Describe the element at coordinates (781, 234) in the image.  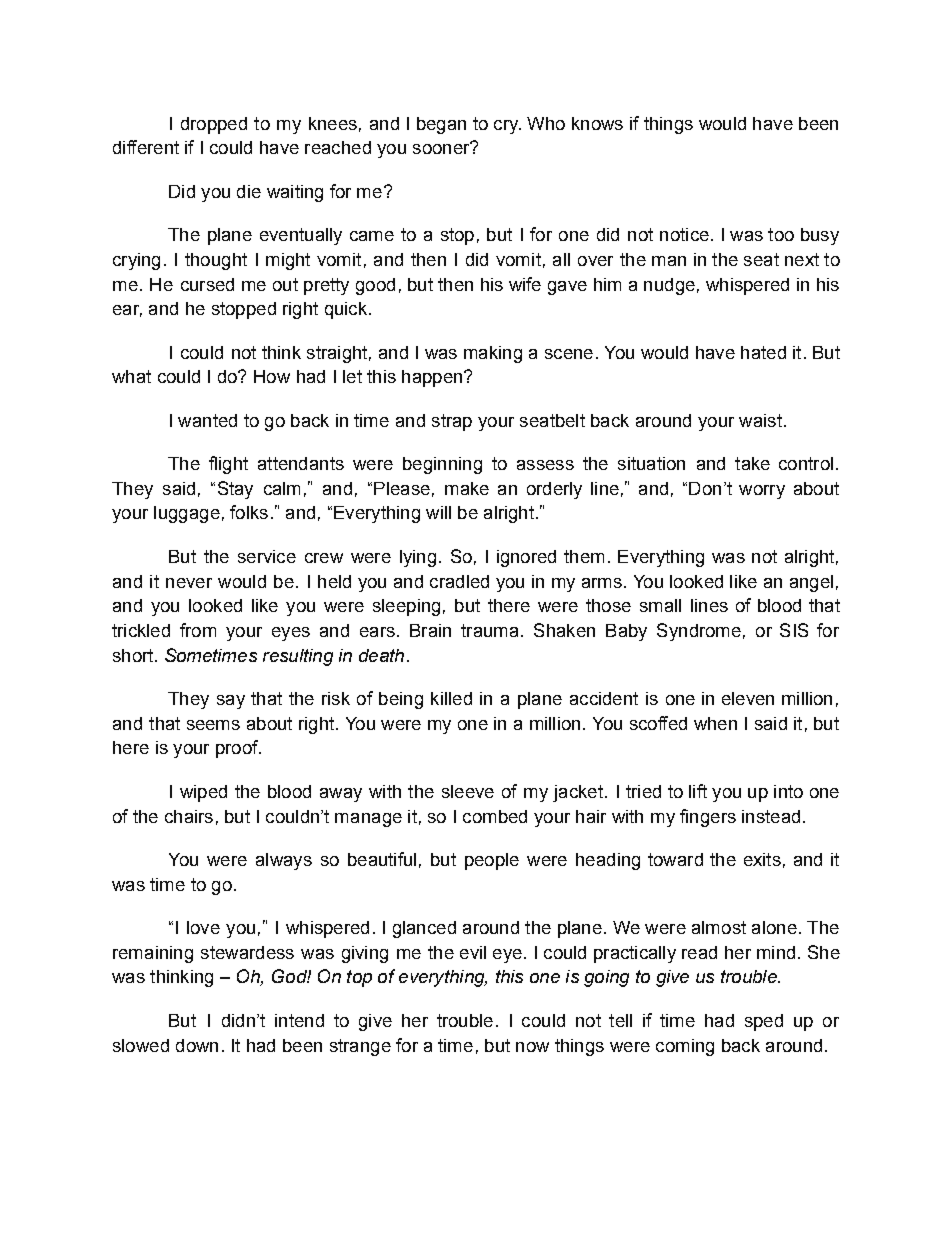
I see `too` at that location.
